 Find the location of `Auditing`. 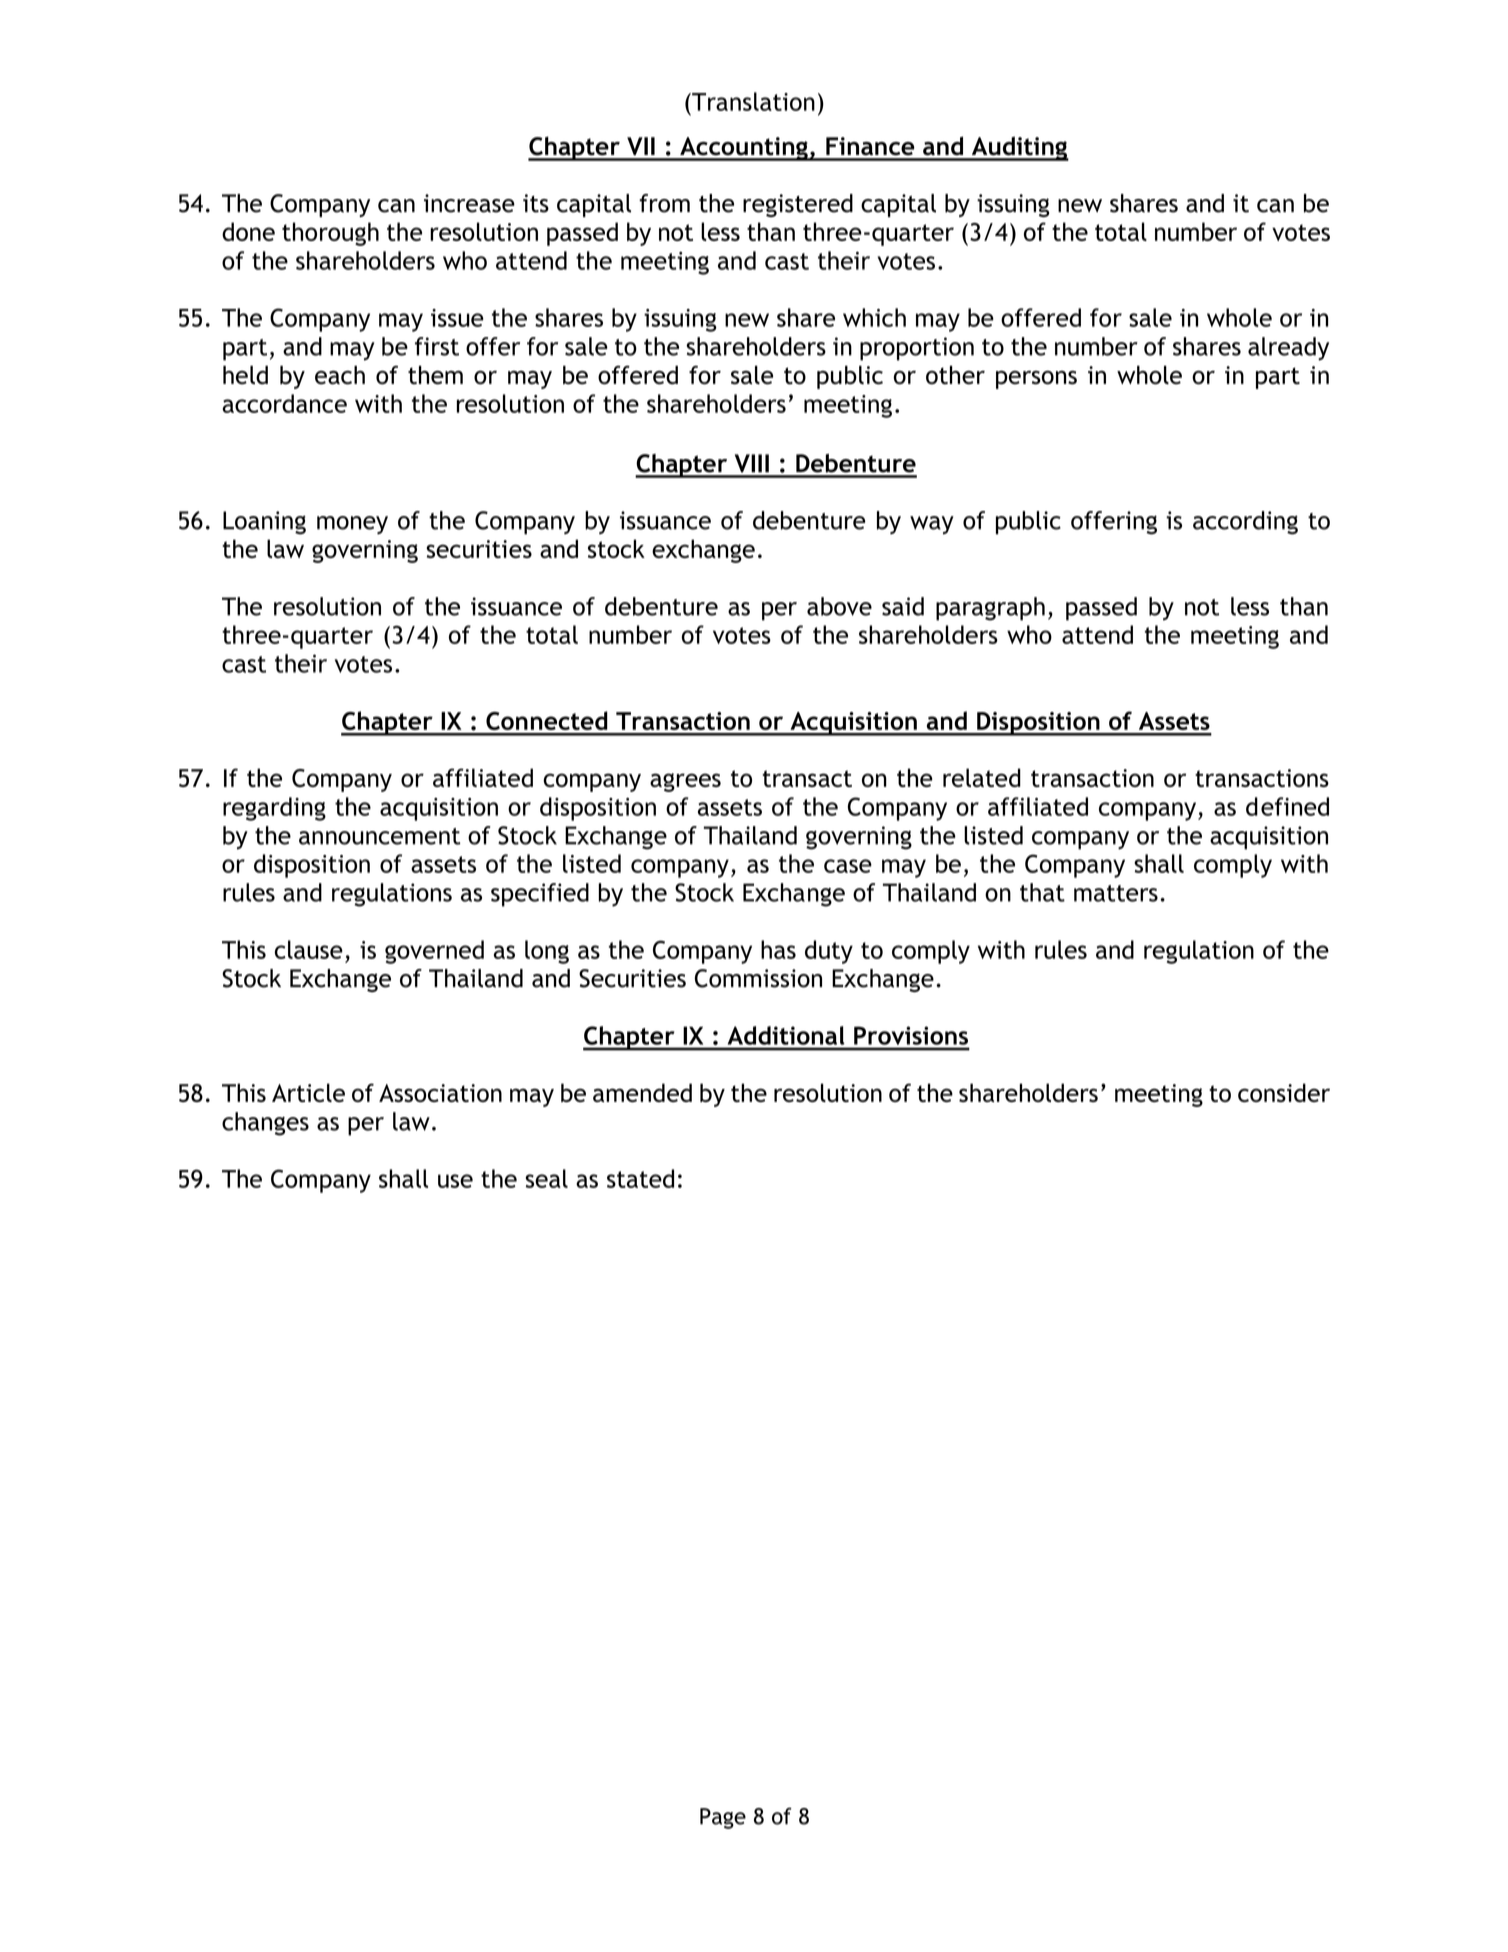

Auditing is located at coordinates (1019, 148).
